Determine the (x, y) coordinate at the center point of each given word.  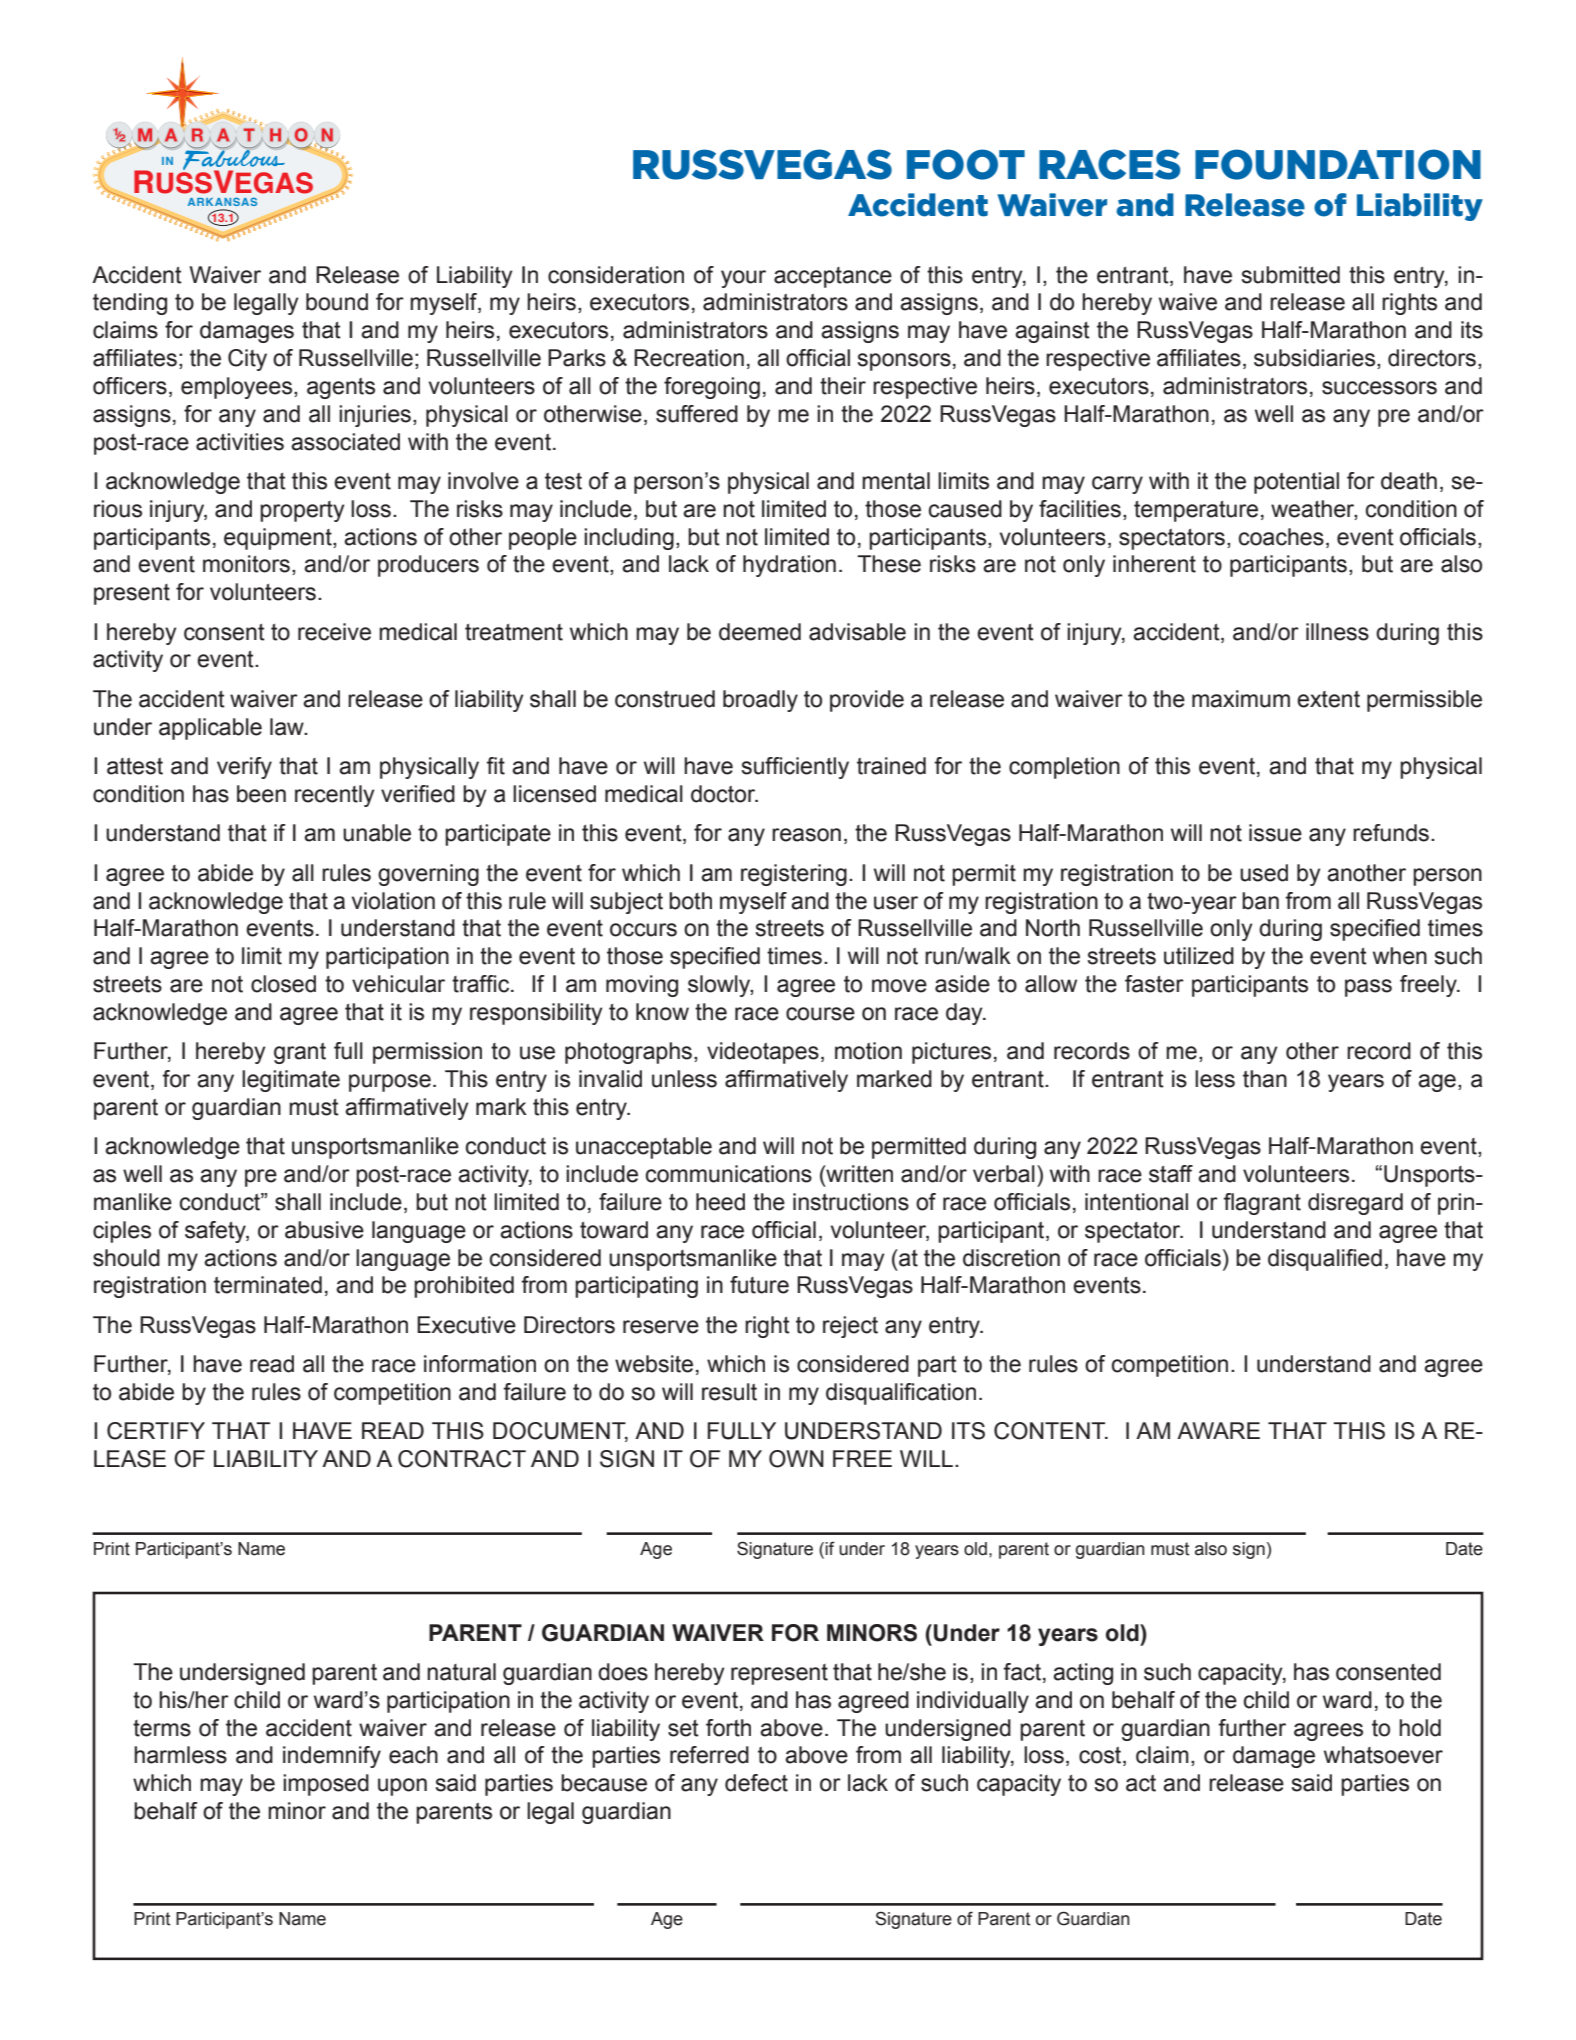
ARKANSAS (222, 201)
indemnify (332, 1757)
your (743, 279)
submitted (1291, 275)
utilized (1199, 956)
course (820, 1014)
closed (283, 984)
